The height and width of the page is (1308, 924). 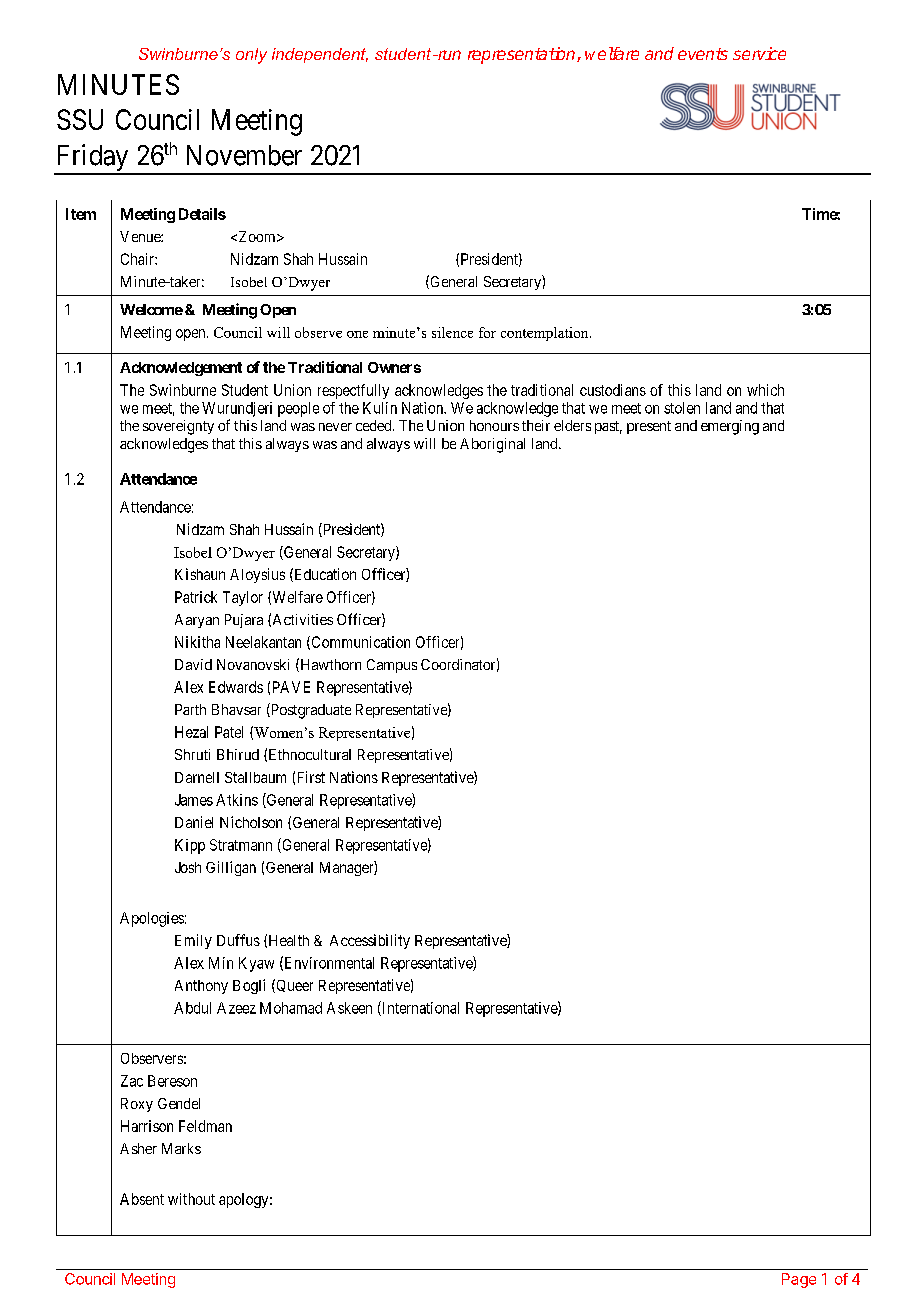 What do you see at coordinates (703, 54) in the page?
I see `events` at bounding box center [703, 54].
